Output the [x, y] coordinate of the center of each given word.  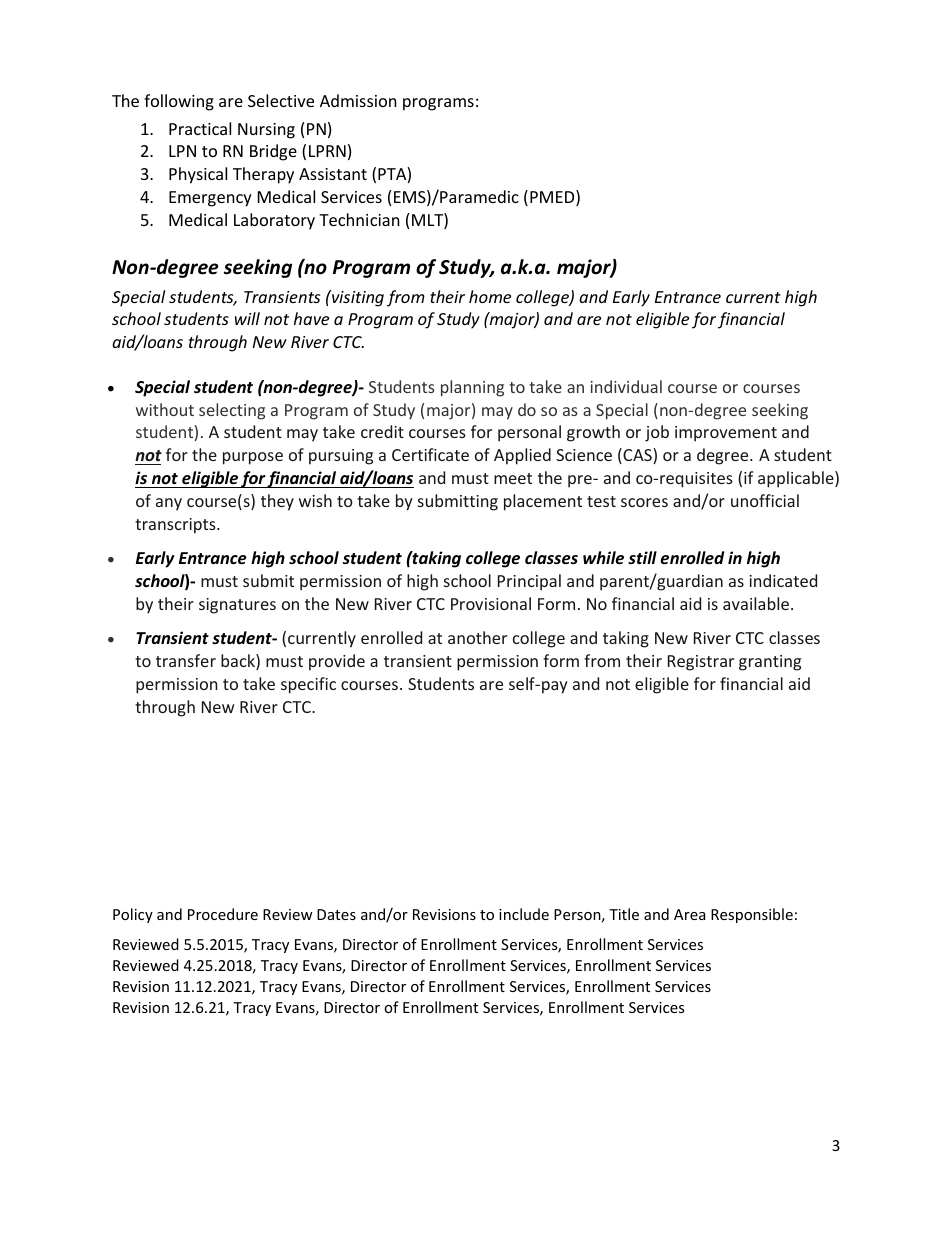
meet [513, 478]
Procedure [223, 914]
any [169, 504]
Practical [200, 128]
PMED [553, 198]
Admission [358, 100]
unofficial [765, 500]
